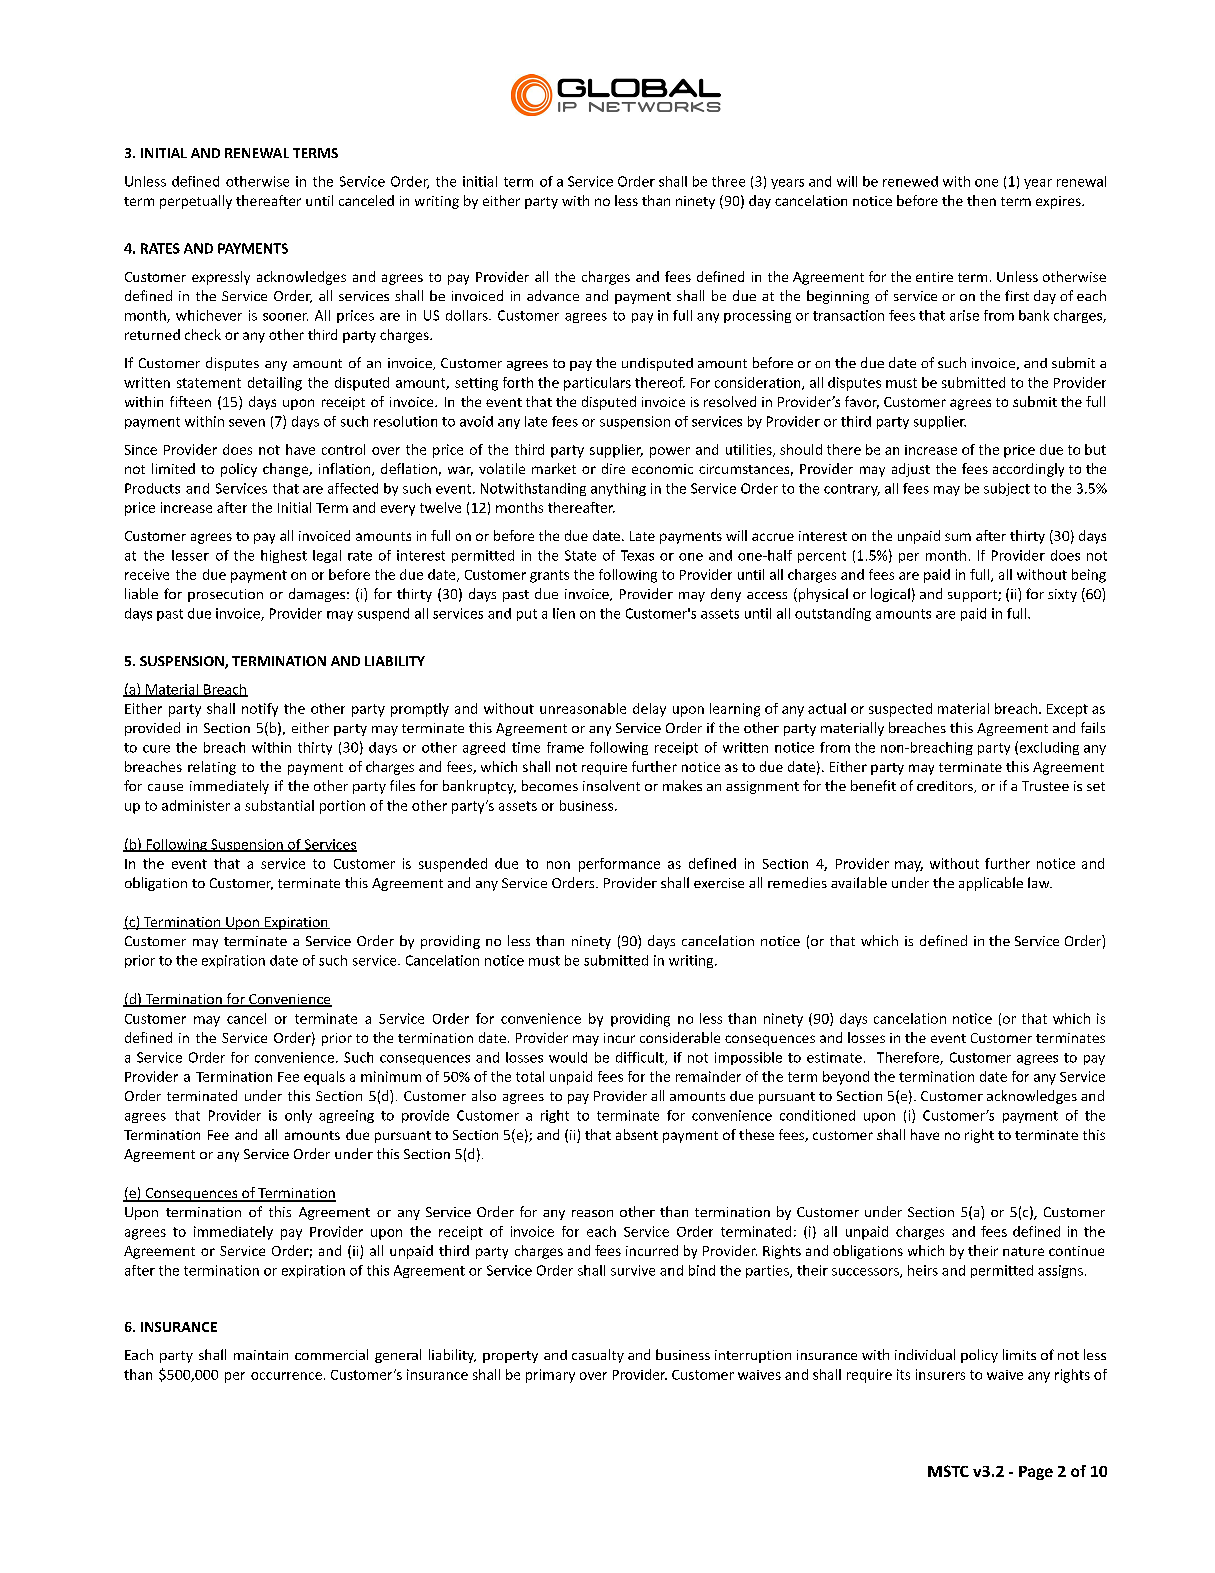  I want to click on creditors, so click(946, 787).
